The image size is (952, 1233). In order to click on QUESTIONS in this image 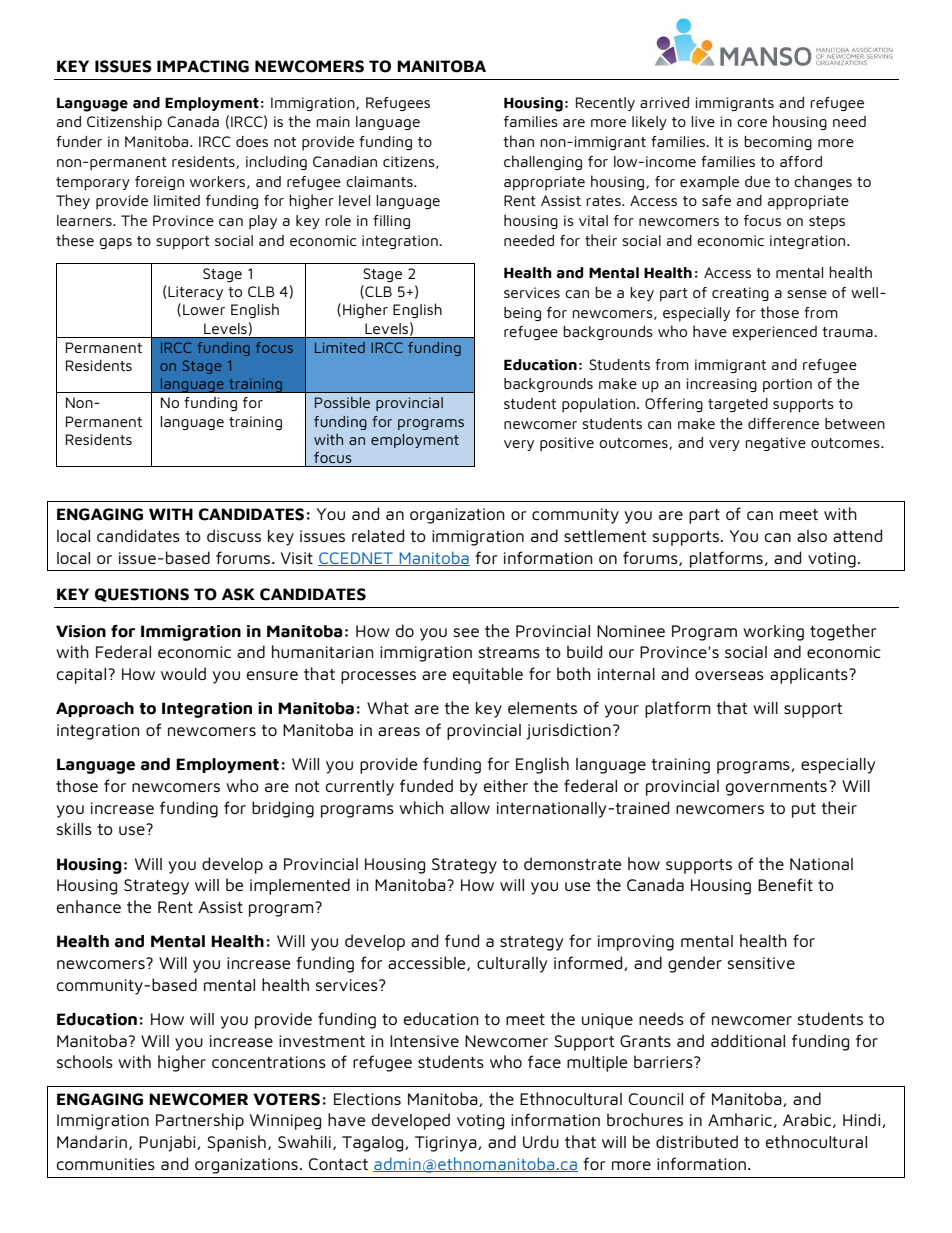, I will do `click(142, 595)`.
